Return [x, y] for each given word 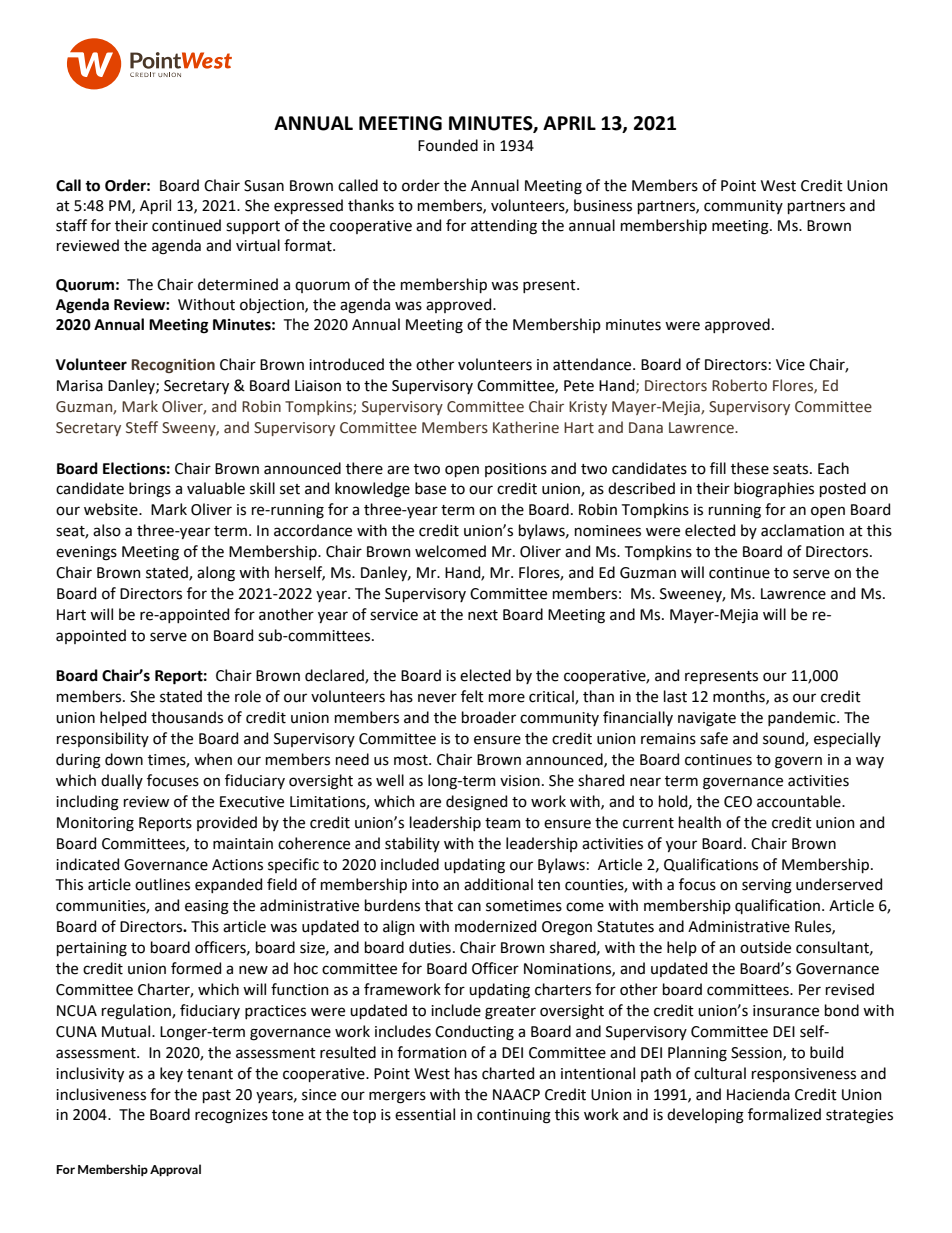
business [603, 205]
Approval [175, 1170]
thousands [187, 717]
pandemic [803, 718]
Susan [264, 186]
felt [472, 696]
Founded [448, 145]
